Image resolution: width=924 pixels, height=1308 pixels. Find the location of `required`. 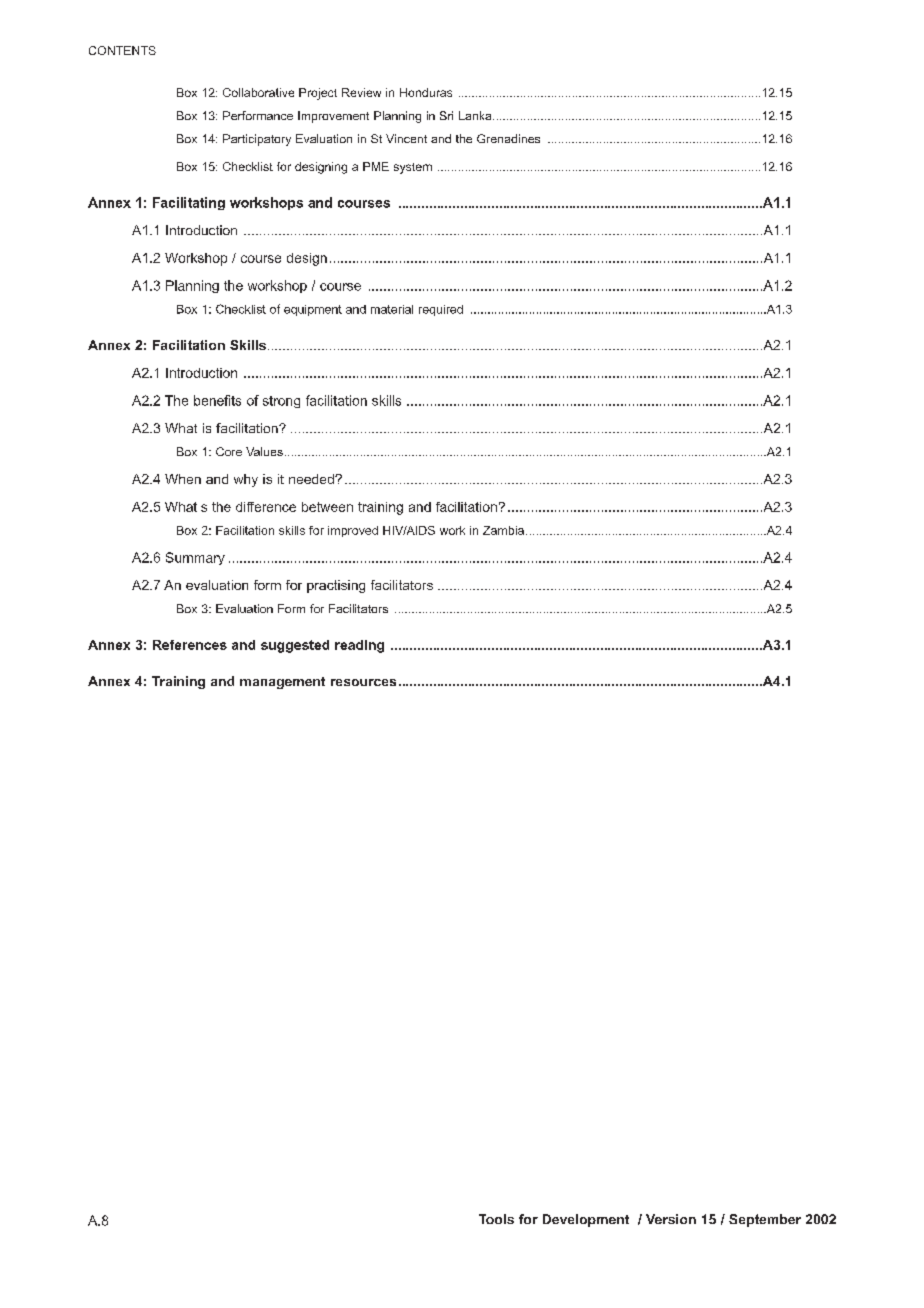

required is located at coordinates (441, 310).
